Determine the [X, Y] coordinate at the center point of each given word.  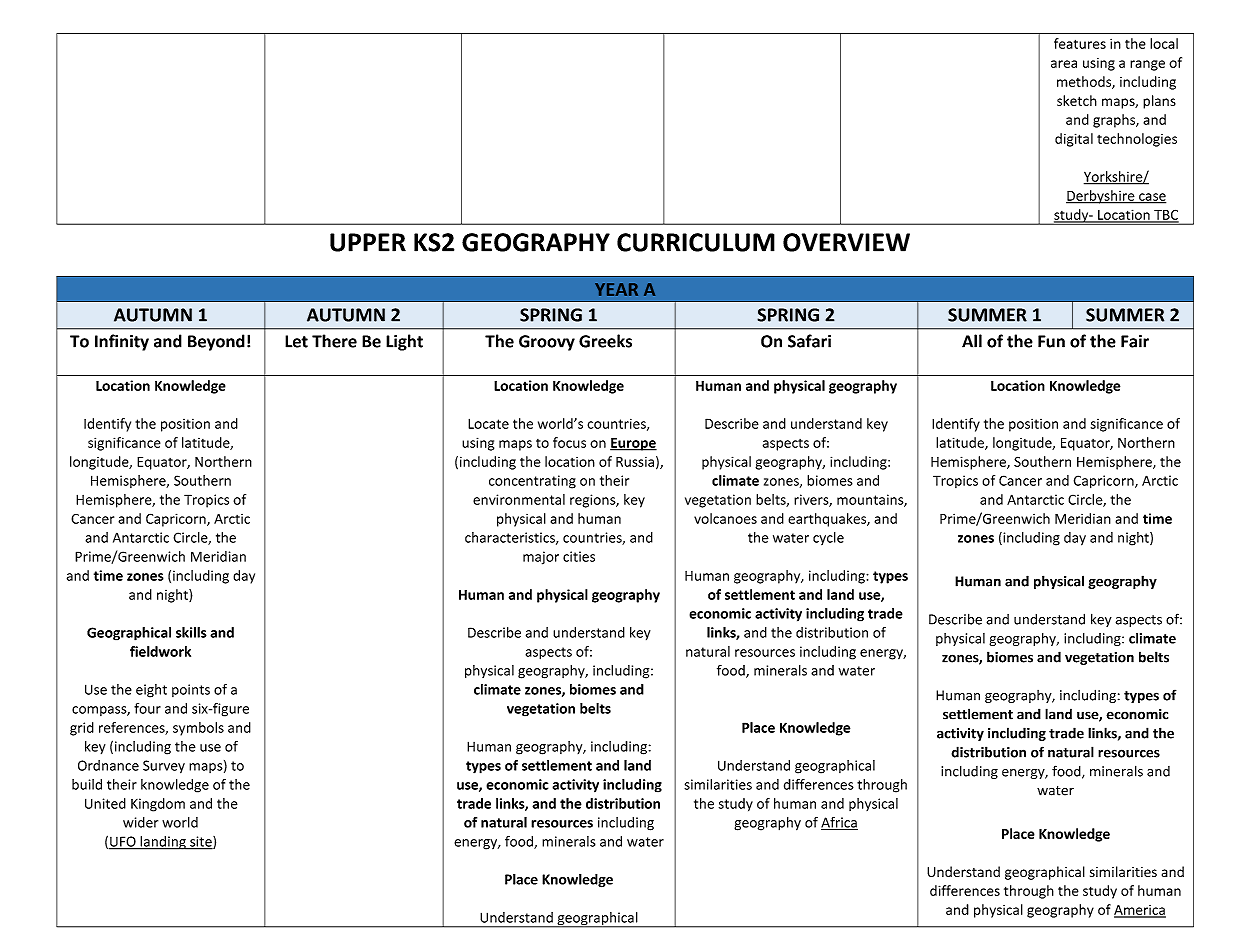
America [1140, 911]
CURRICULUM [696, 242]
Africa [839, 823]
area [1064, 64]
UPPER [368, 242]
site [201, 842]
